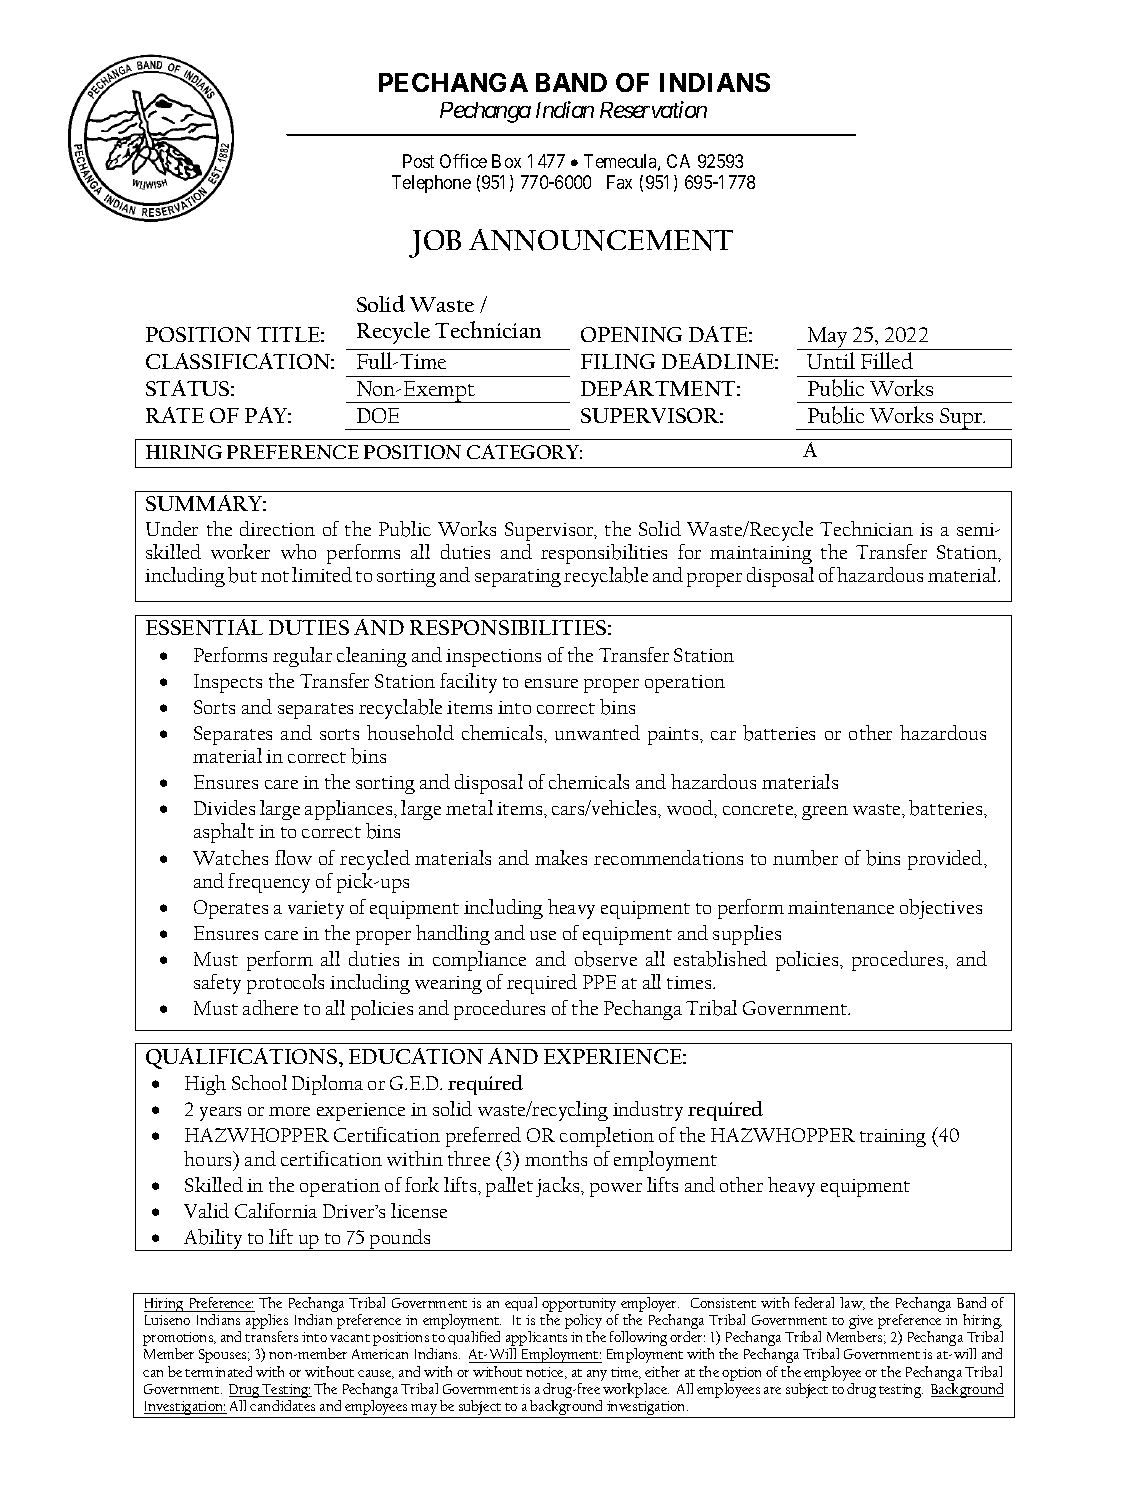 The height and width of the screenshot is (1485, 1147). Describe the element at coordinates (228, 683) in the screenshot. I see `Inspects` at that location.
